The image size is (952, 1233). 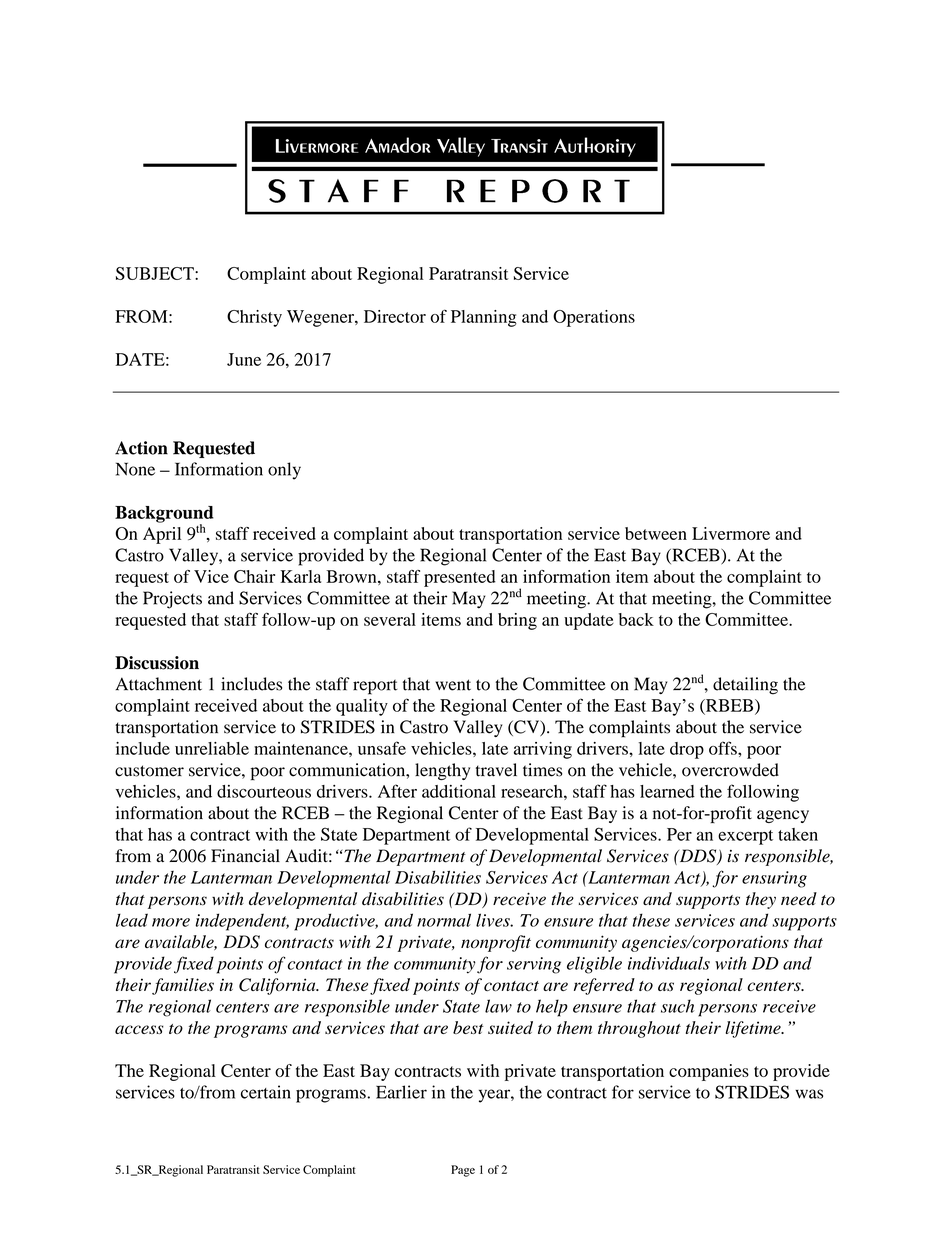 I want to click on Operations, so click(x=594, y=318).
